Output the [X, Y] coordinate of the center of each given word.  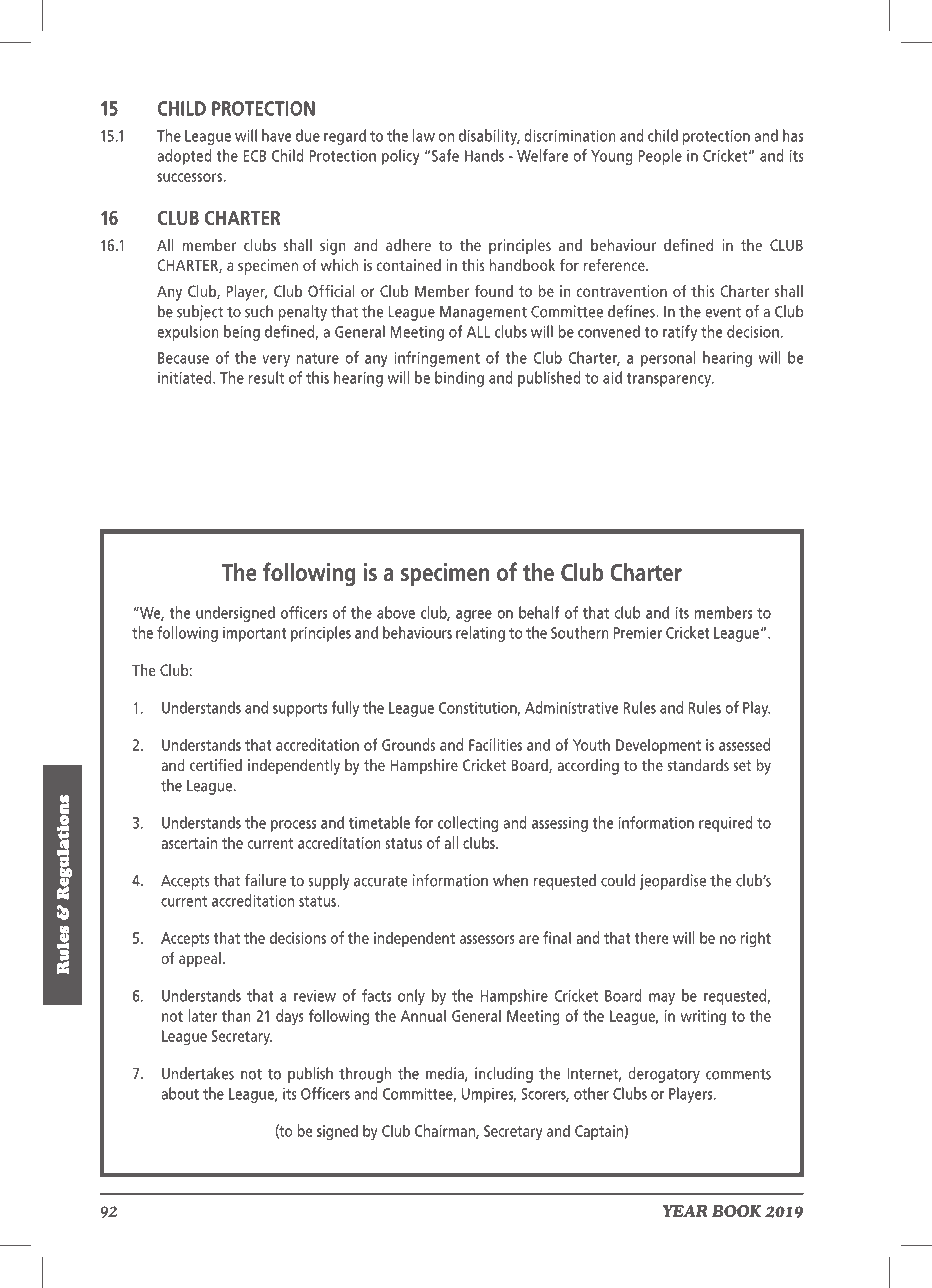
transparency [669, 380]
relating [480, 634]
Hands [484, 155]
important [255, 634]
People [660, 157]
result [266, 377]
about [180, 1093]
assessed [744, 744]
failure [265, 880]
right [756, 939]
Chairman [446, 1131]
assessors [487, 939]
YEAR [685, 1211]
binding [459, 379]
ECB [255, 156]
